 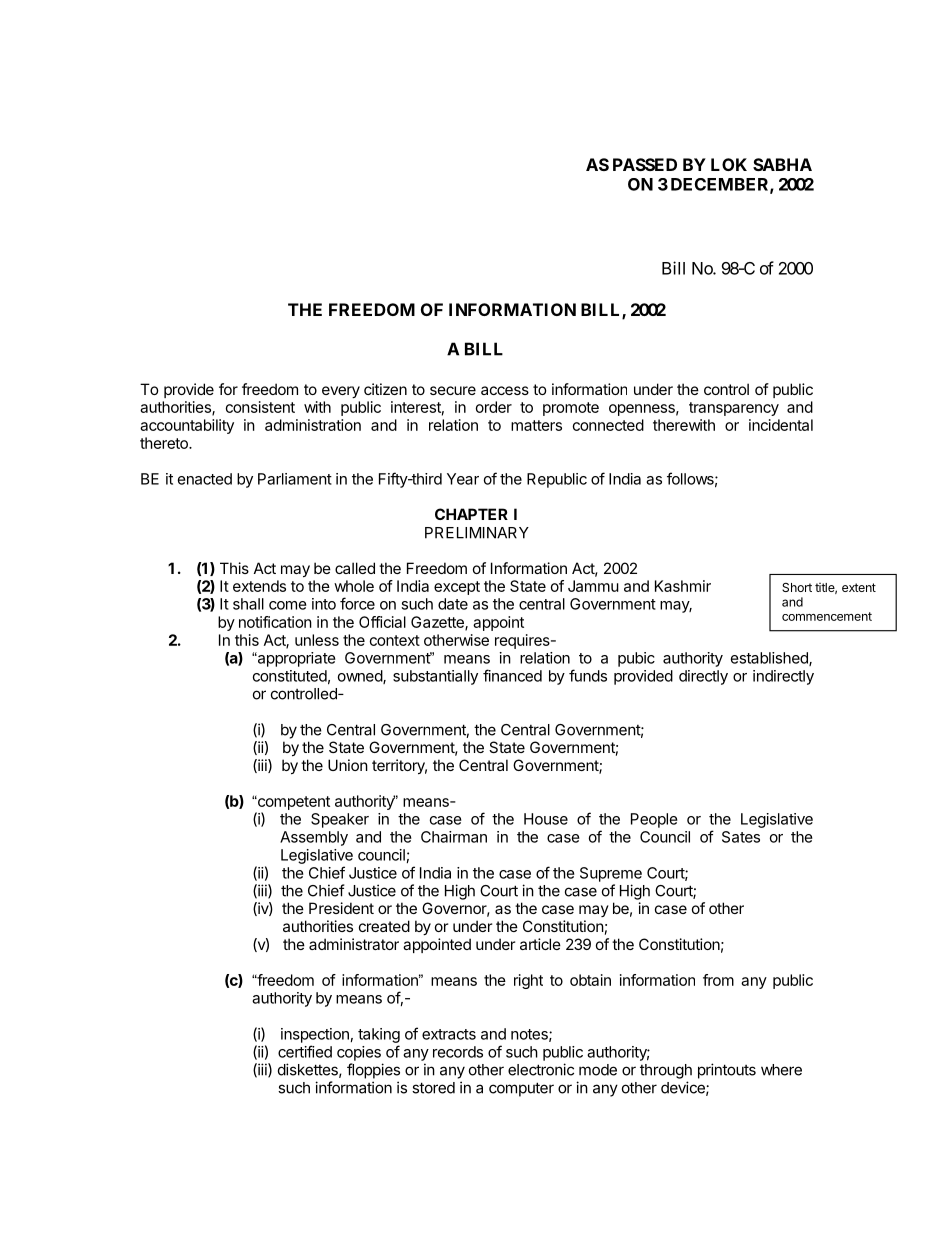 I want to click on PASSED, so click(x=645, y=164).
